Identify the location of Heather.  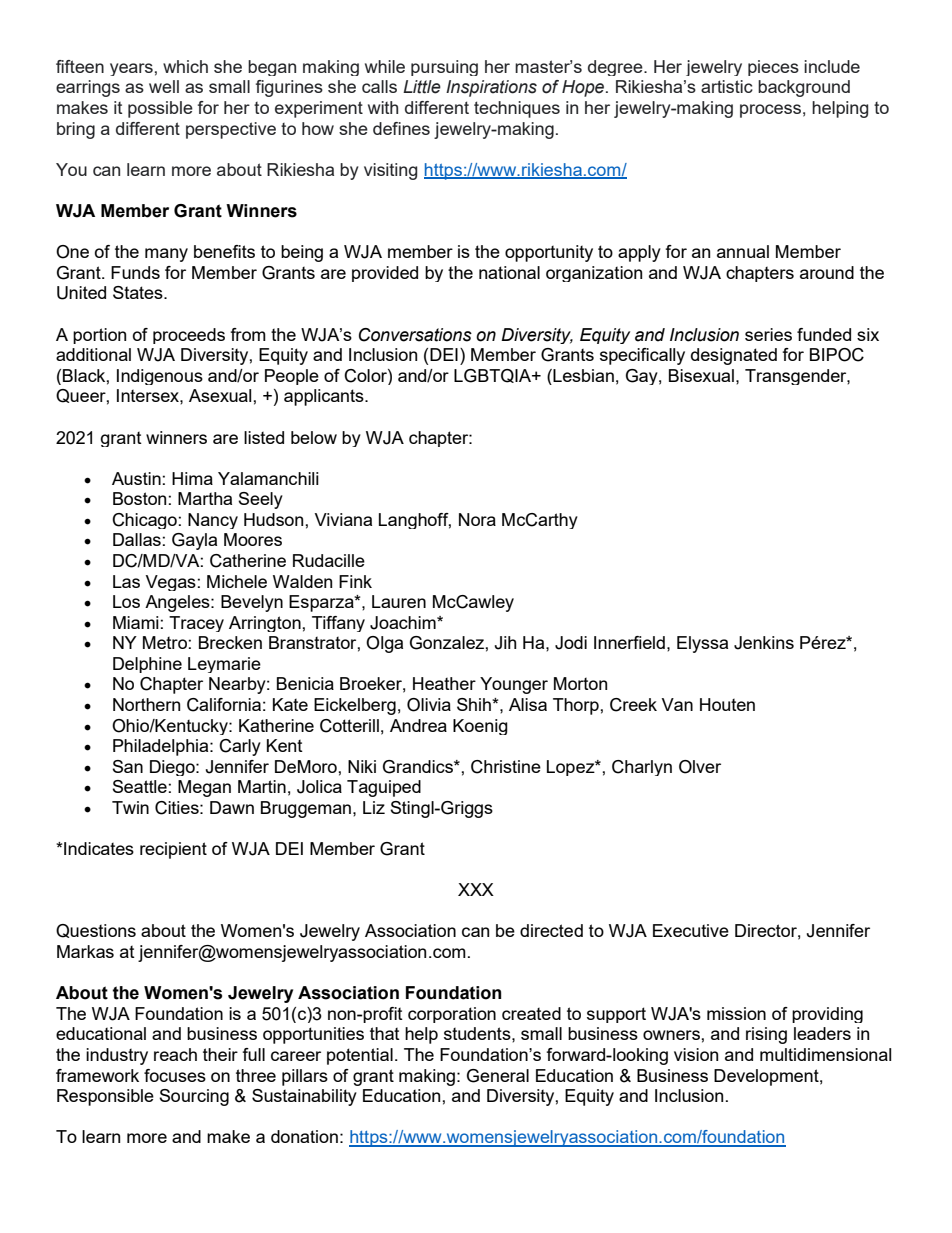
(444, 683).
